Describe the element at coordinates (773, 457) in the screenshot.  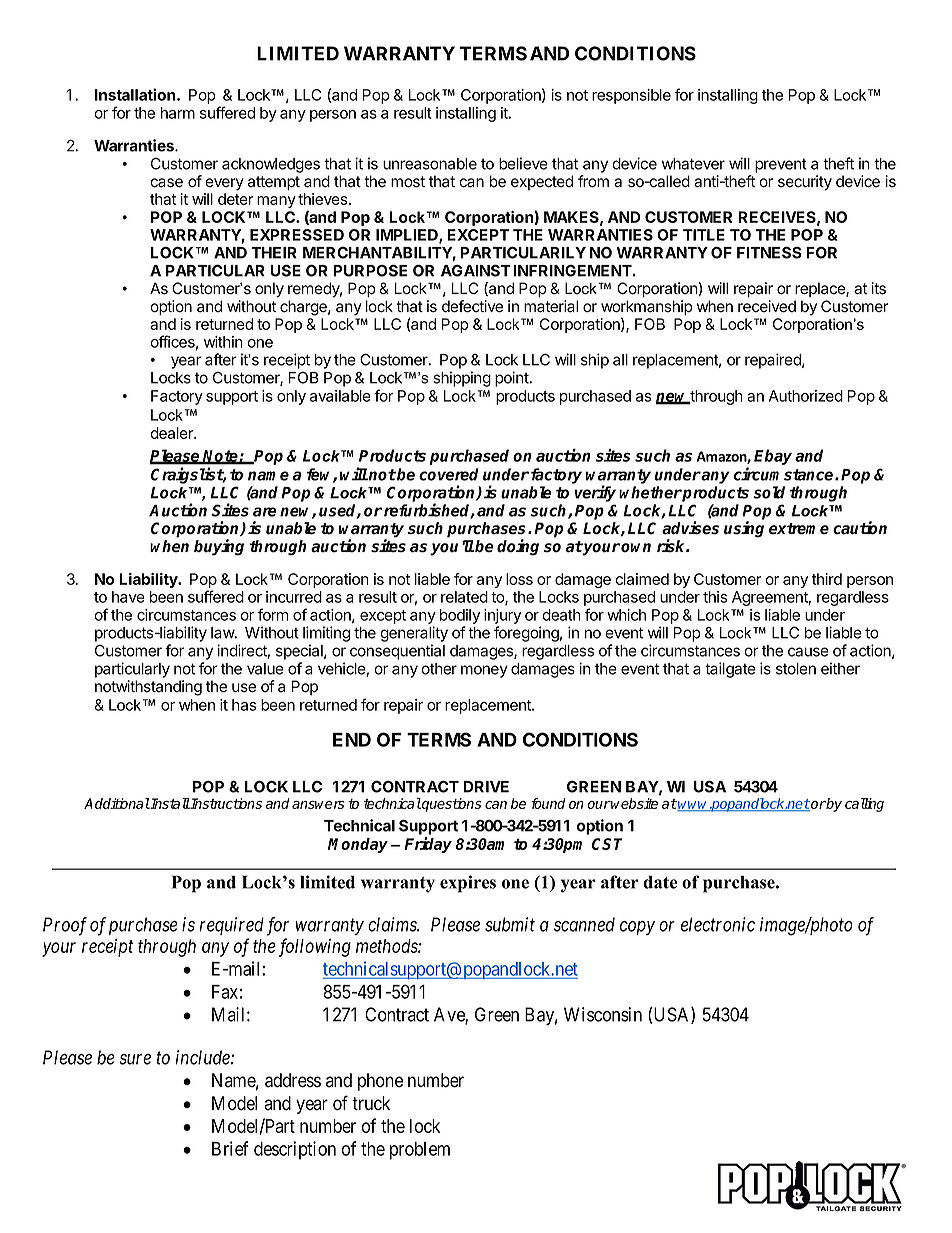
I see `Ebay` at that location.
